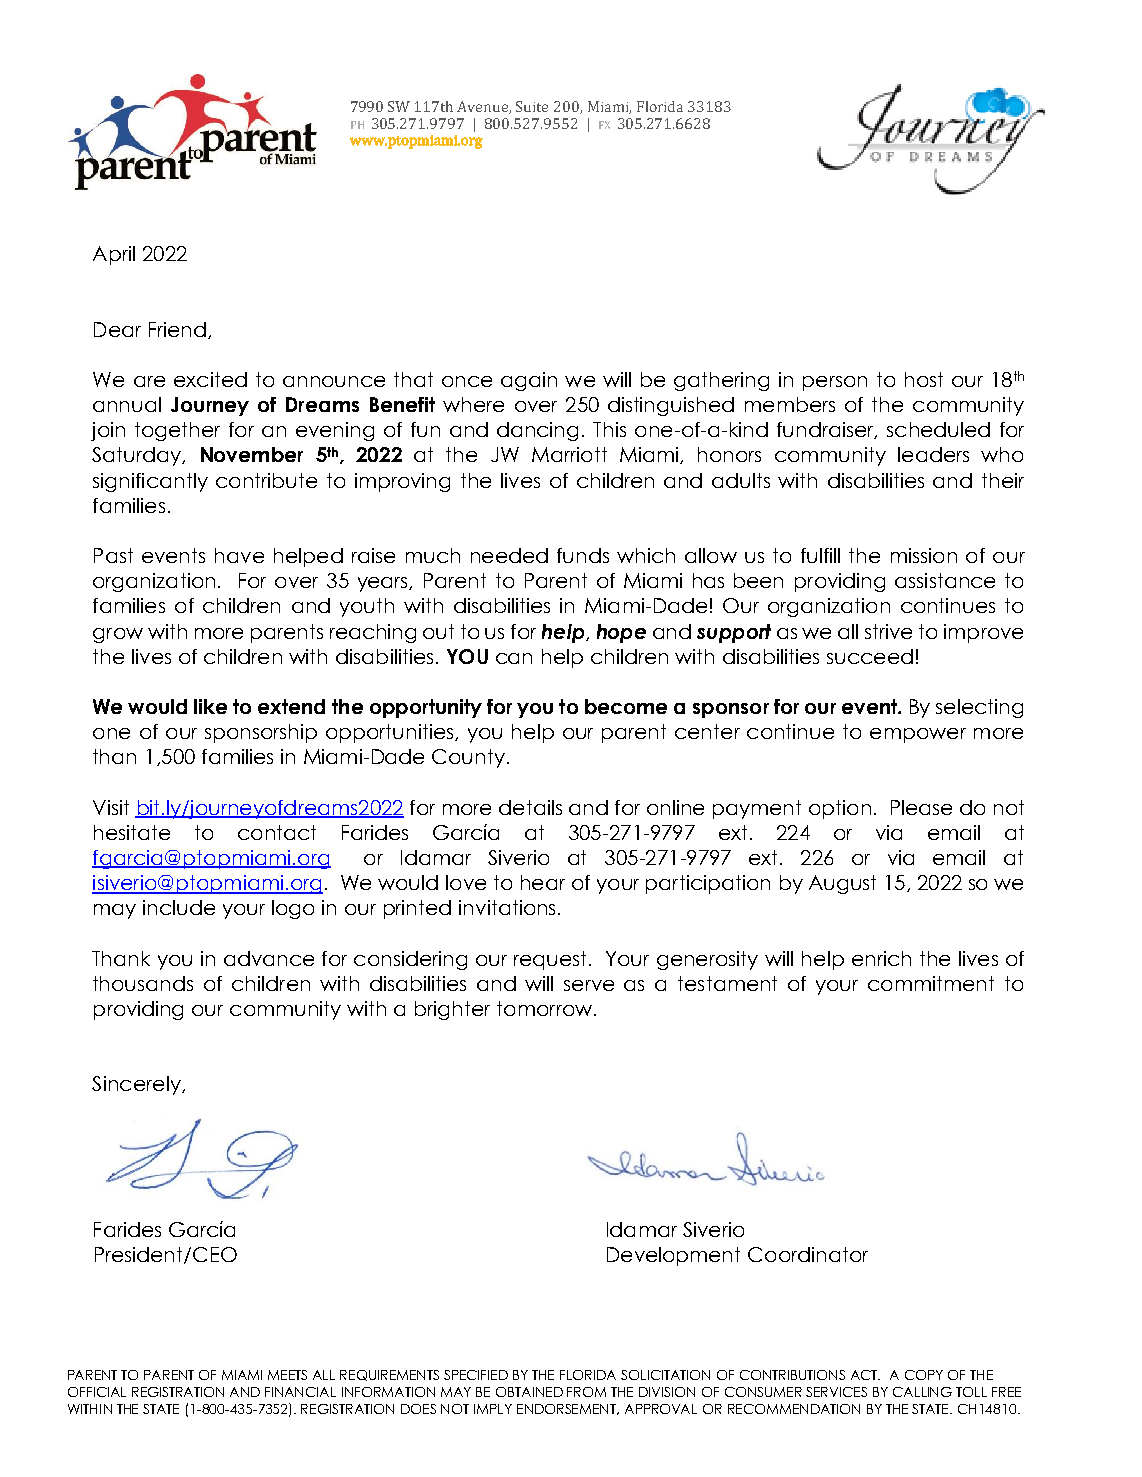  What do you see at coordinates (924, 379) in the document?
I see `host` at bounding box center [924, 379].
